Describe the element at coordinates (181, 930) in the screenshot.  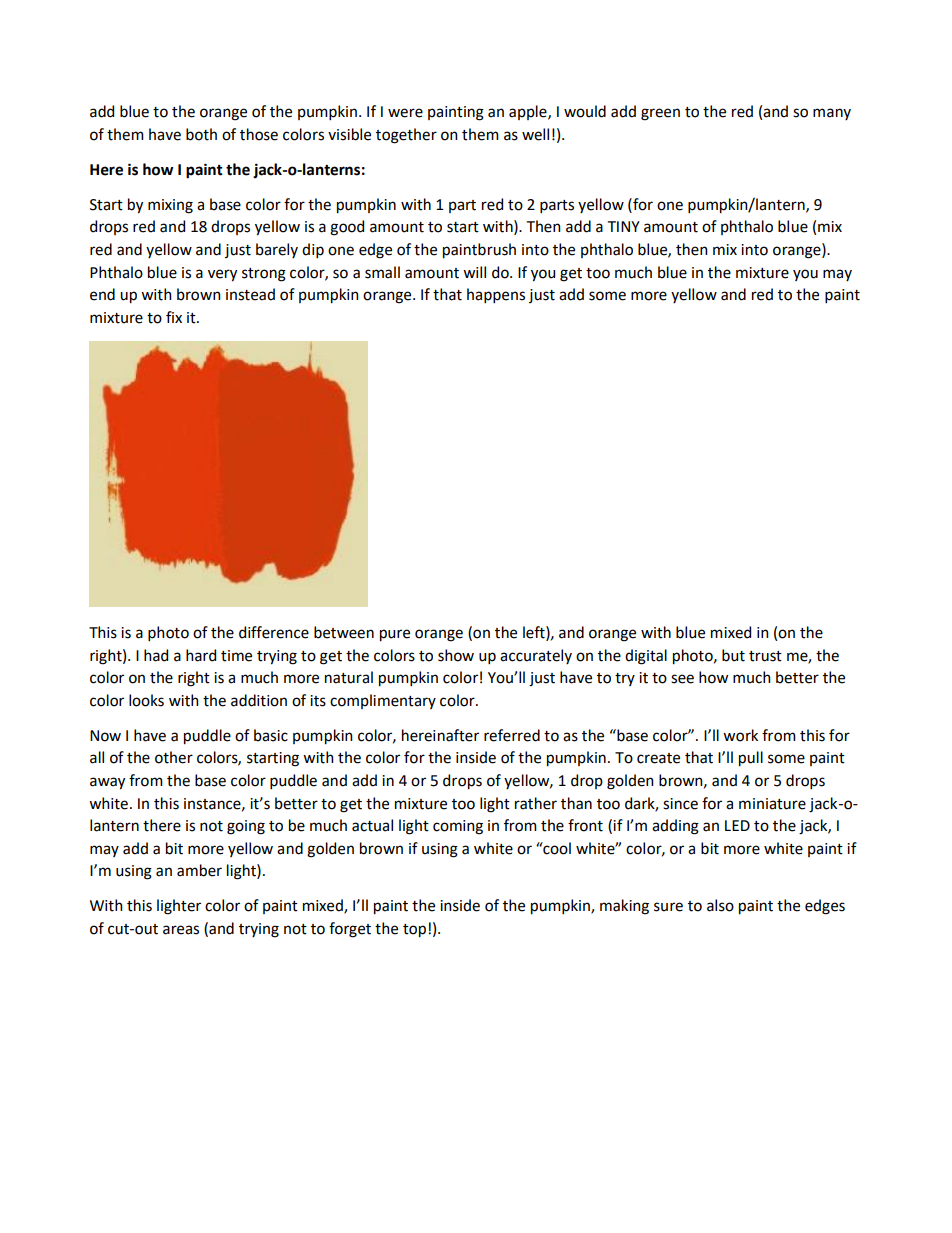
I see `areas` at that location.
